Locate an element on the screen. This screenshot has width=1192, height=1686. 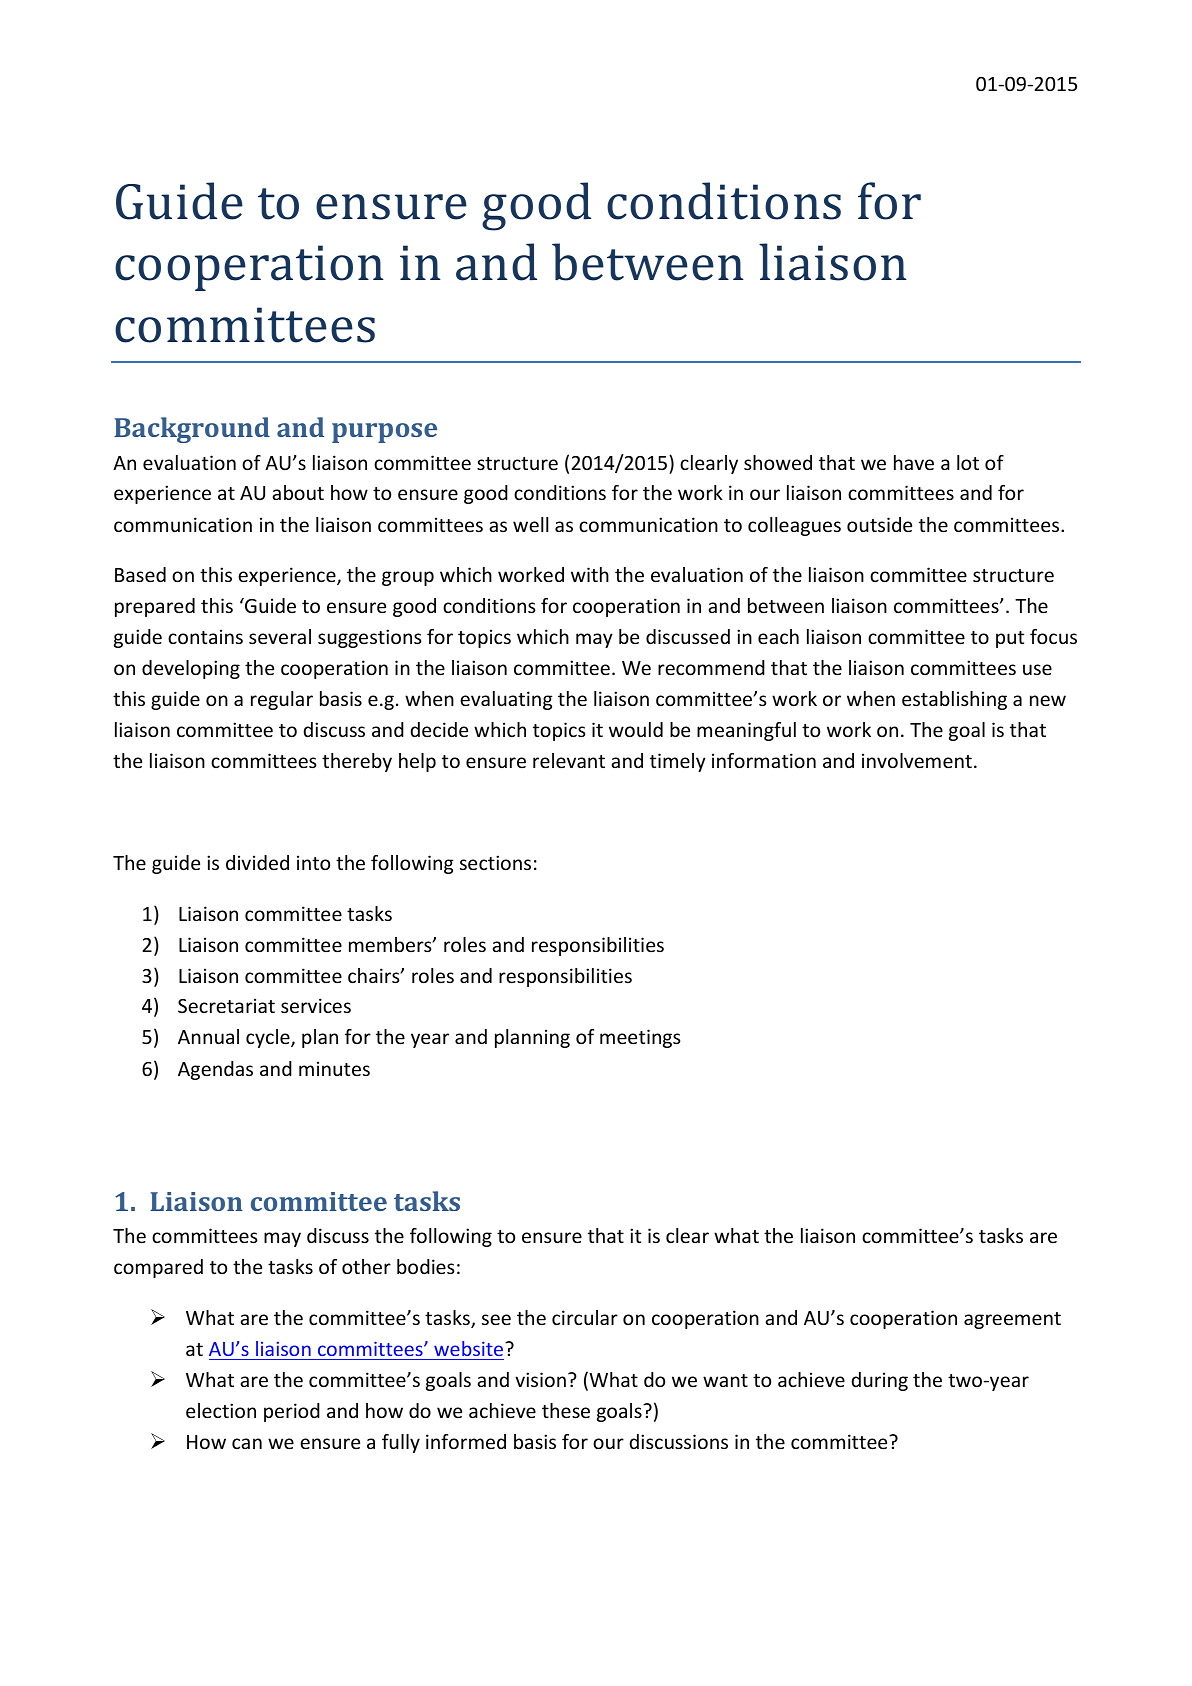
agreement is located at coordinates (1012, 1320).
